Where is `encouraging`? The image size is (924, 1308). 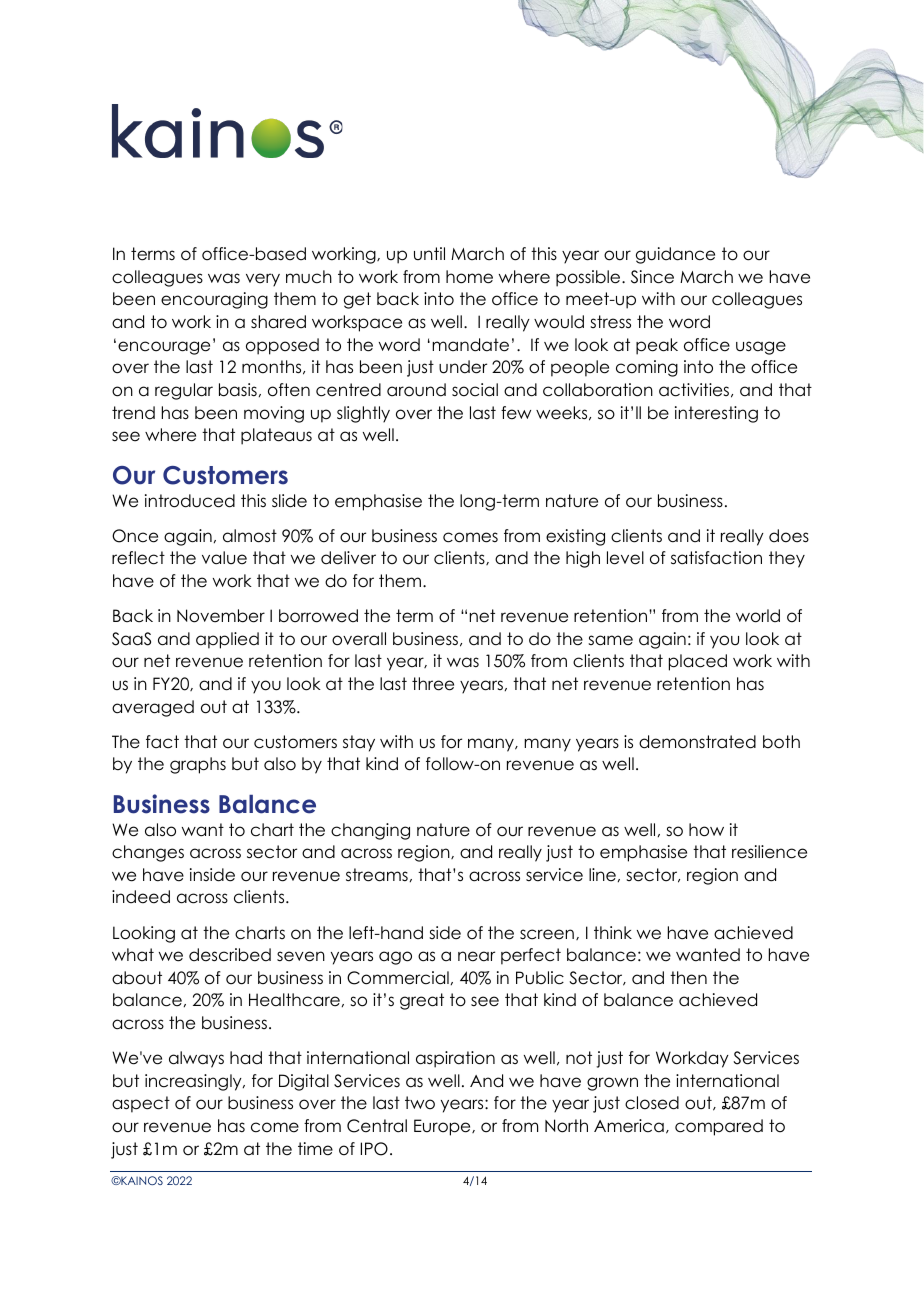
encouraging is located at coordinates (214, 300).
